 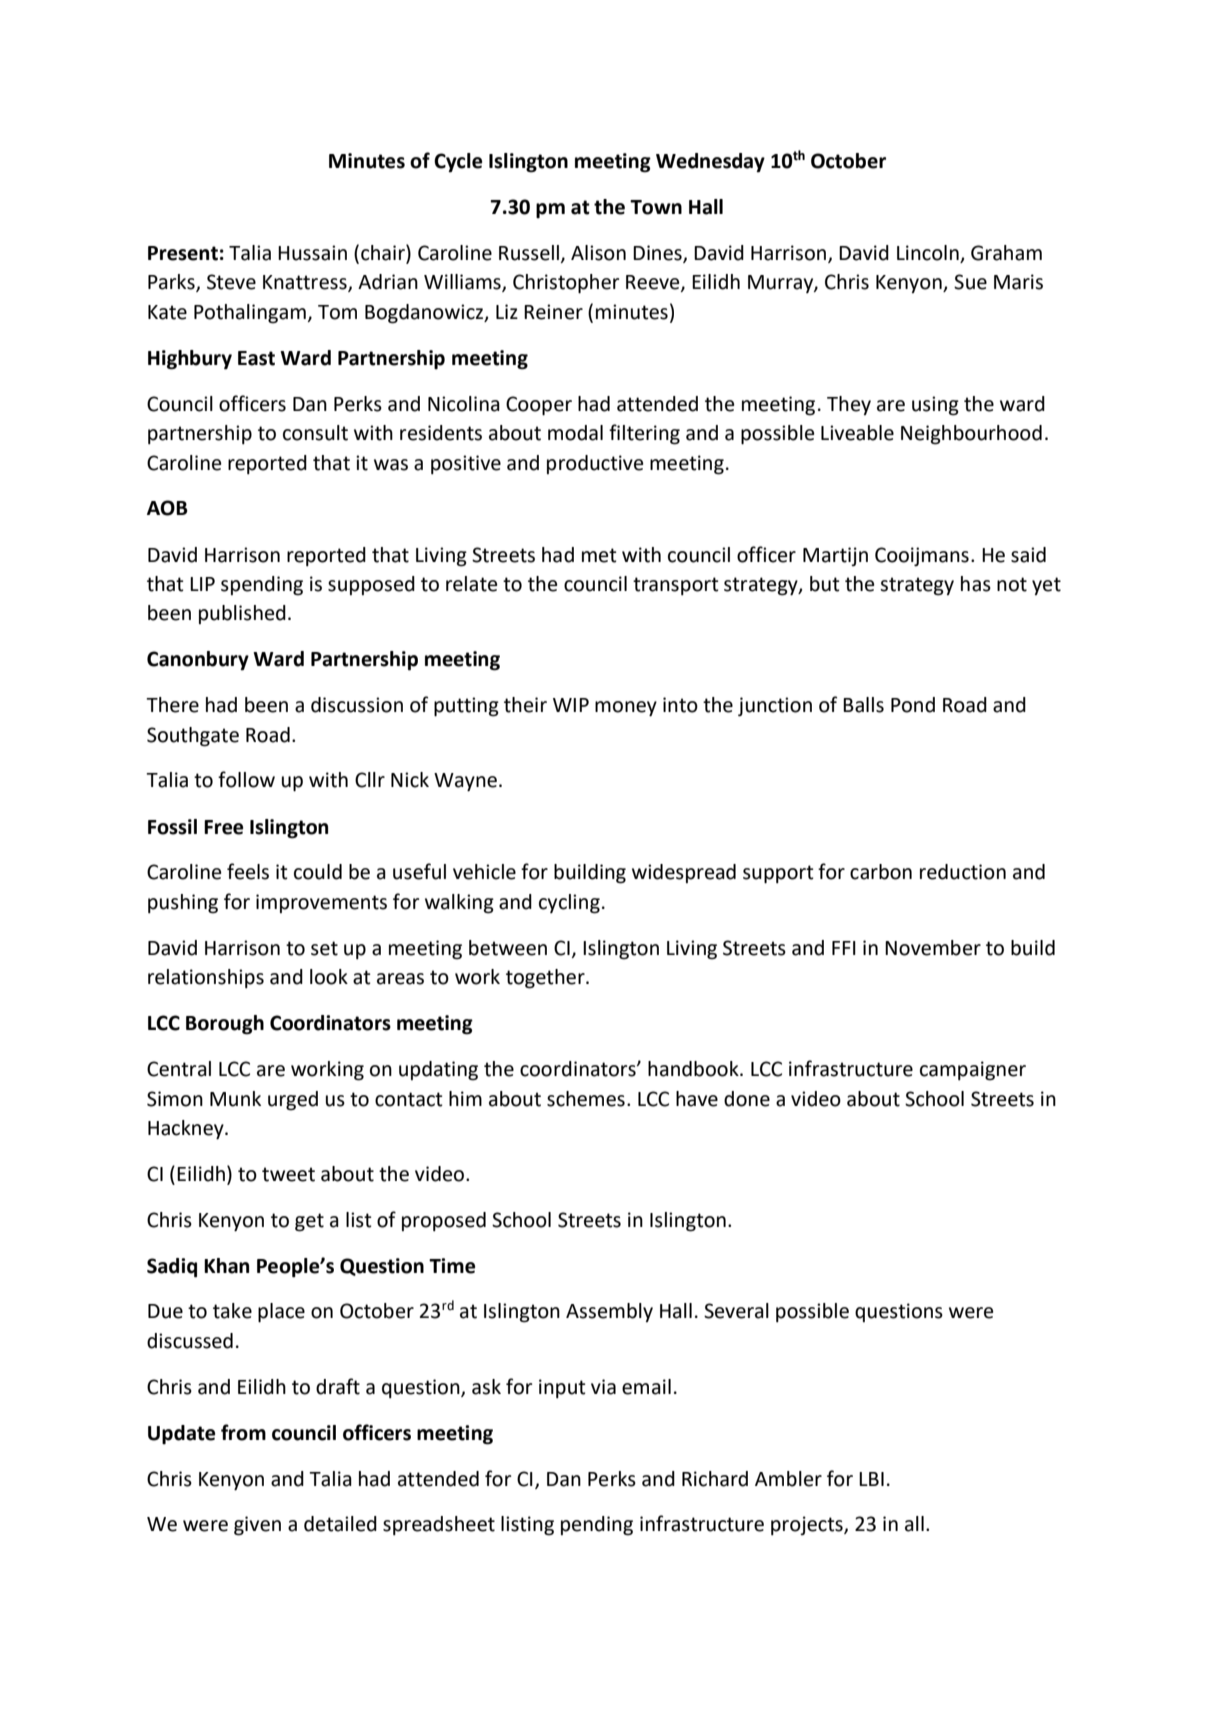 What do you see at coordinates (933, 948) in the image?
I see `November` at bounding box center [933, 948].
